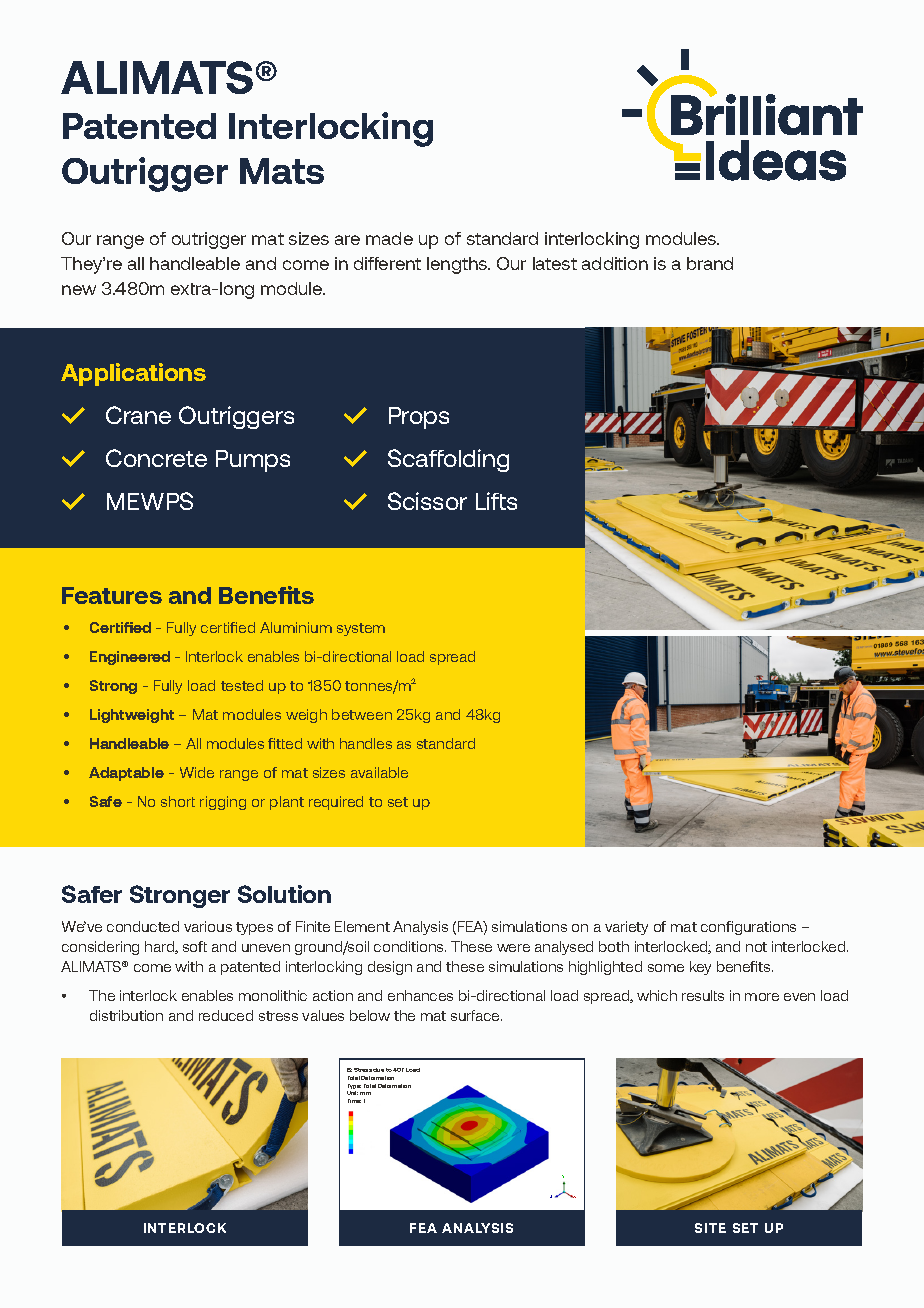 The height and width of the screenshot is (1308, 924). I want to click on Lifts, so click(496, 501).
